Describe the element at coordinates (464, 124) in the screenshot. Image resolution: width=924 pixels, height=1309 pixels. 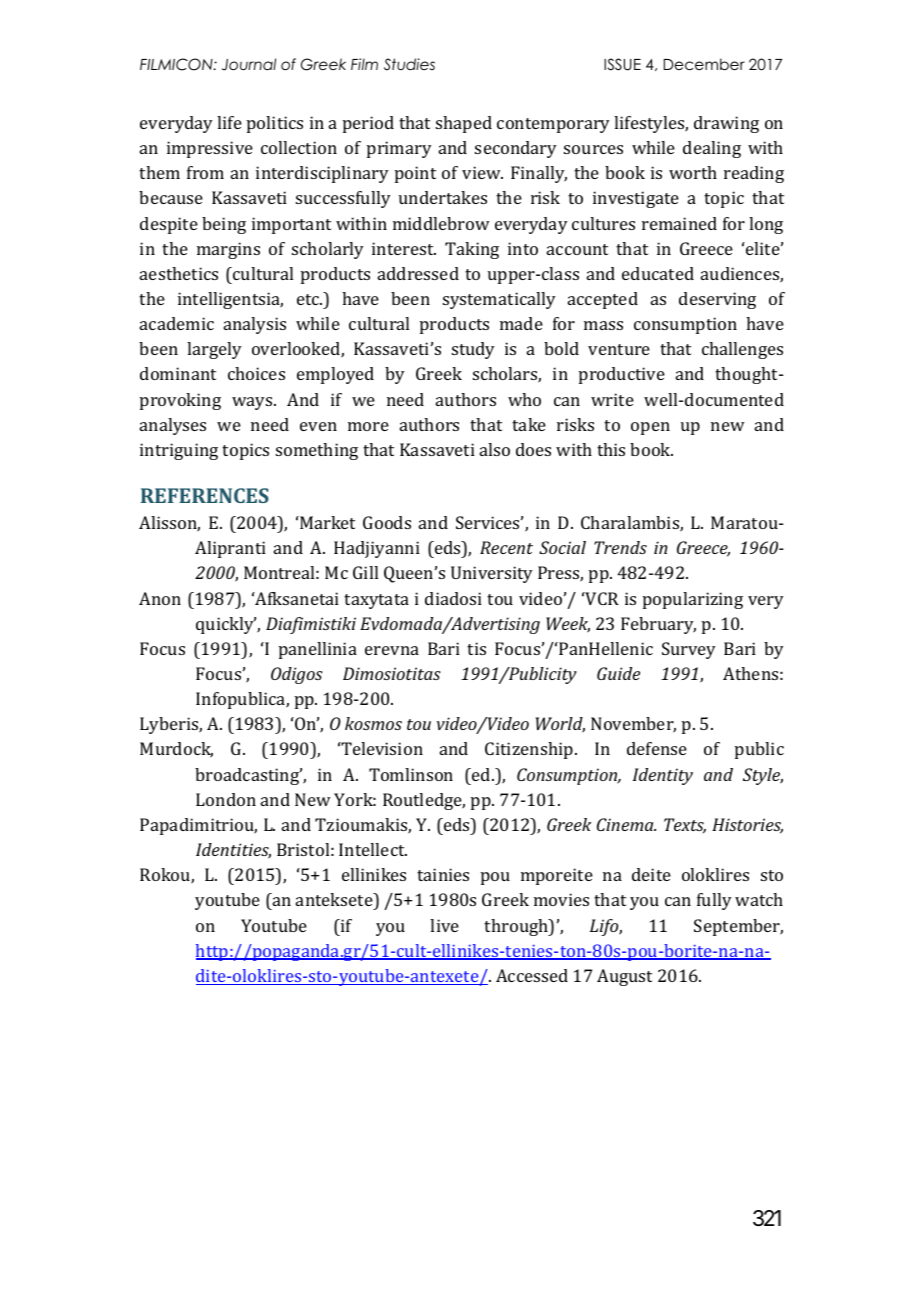
I see `shaped` at that location.
